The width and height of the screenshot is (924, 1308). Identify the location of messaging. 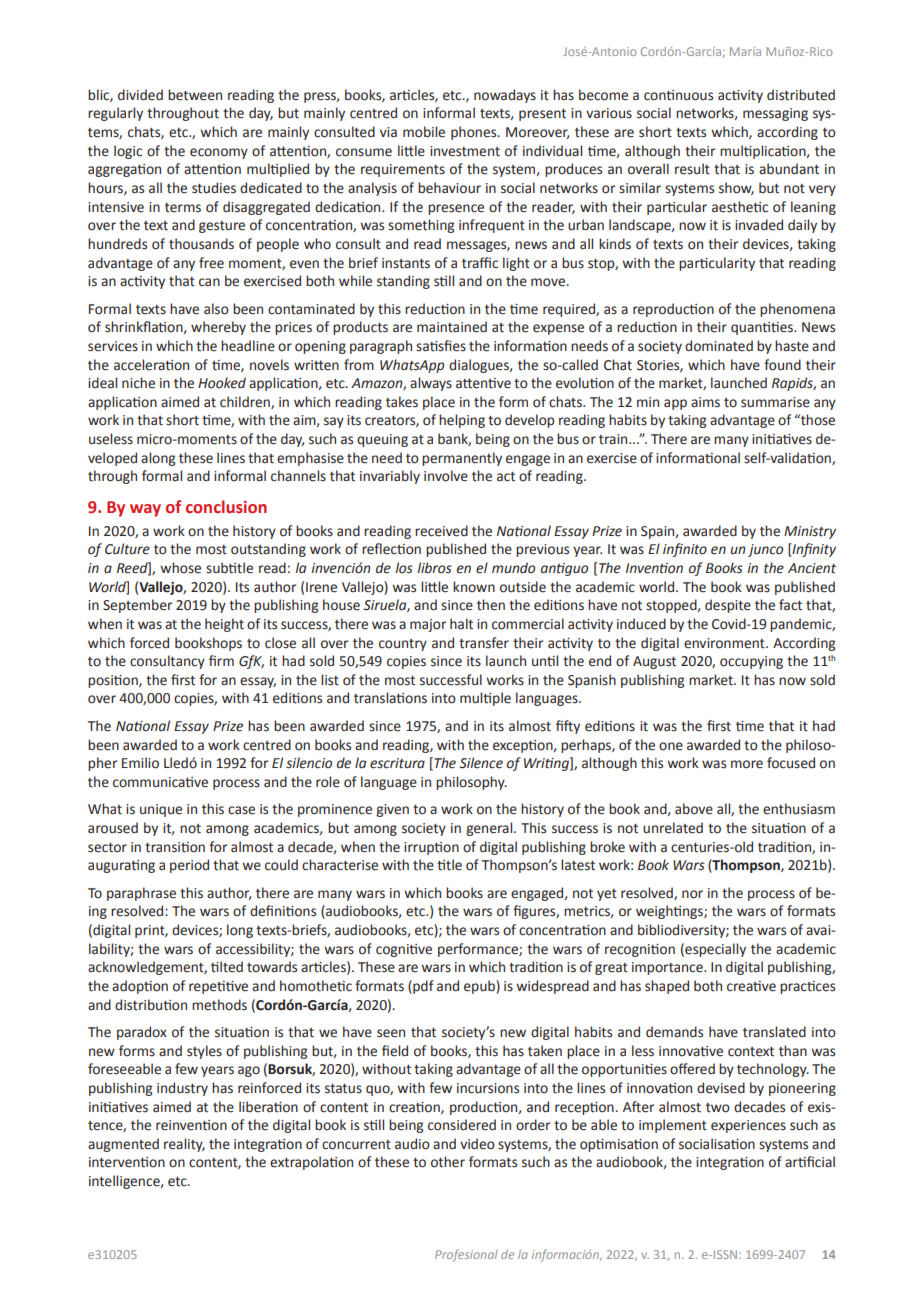
(775, 114).
